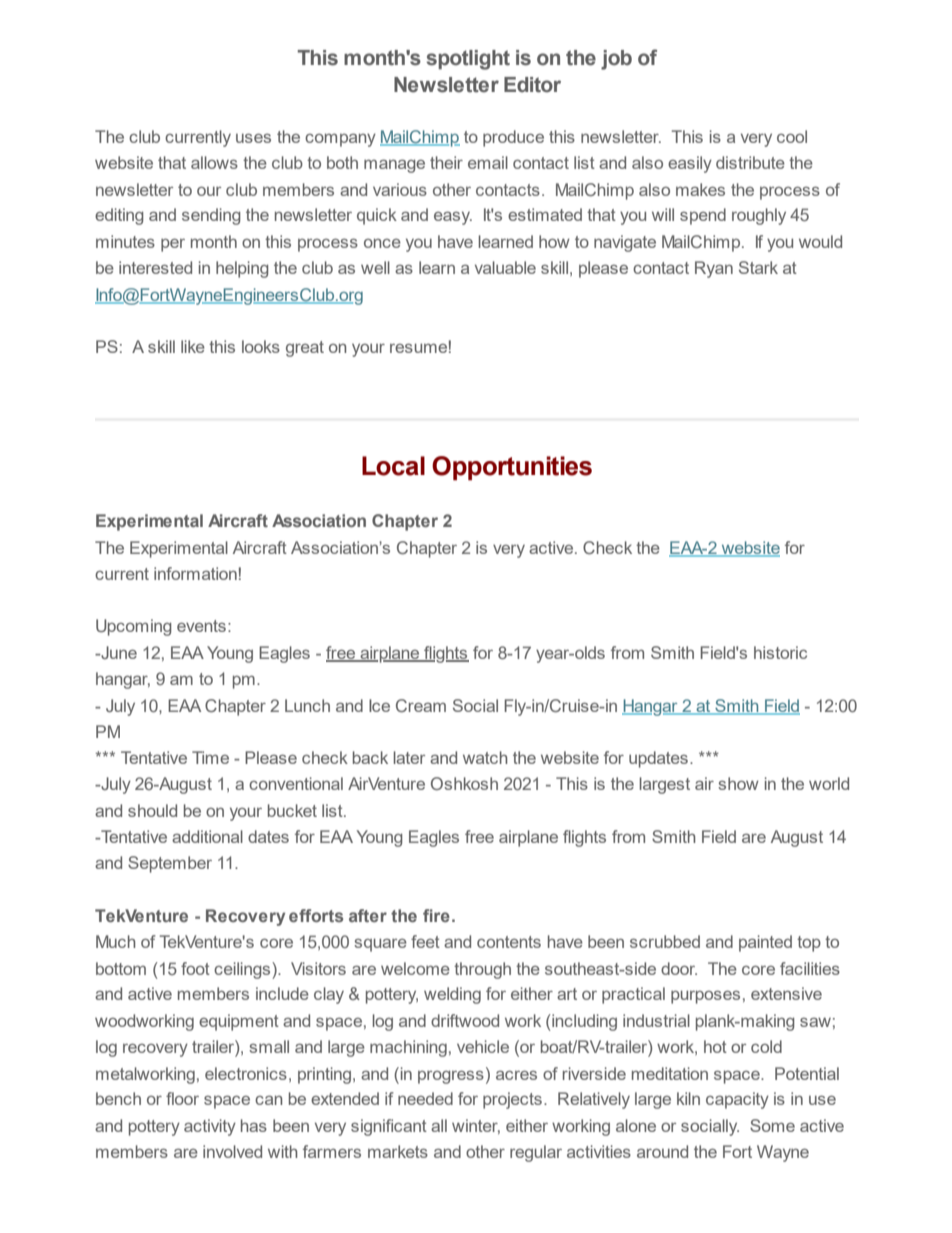 The height and width of the screenshot is (1233, 952). I want to click on Ryan, so click(714, 269).
